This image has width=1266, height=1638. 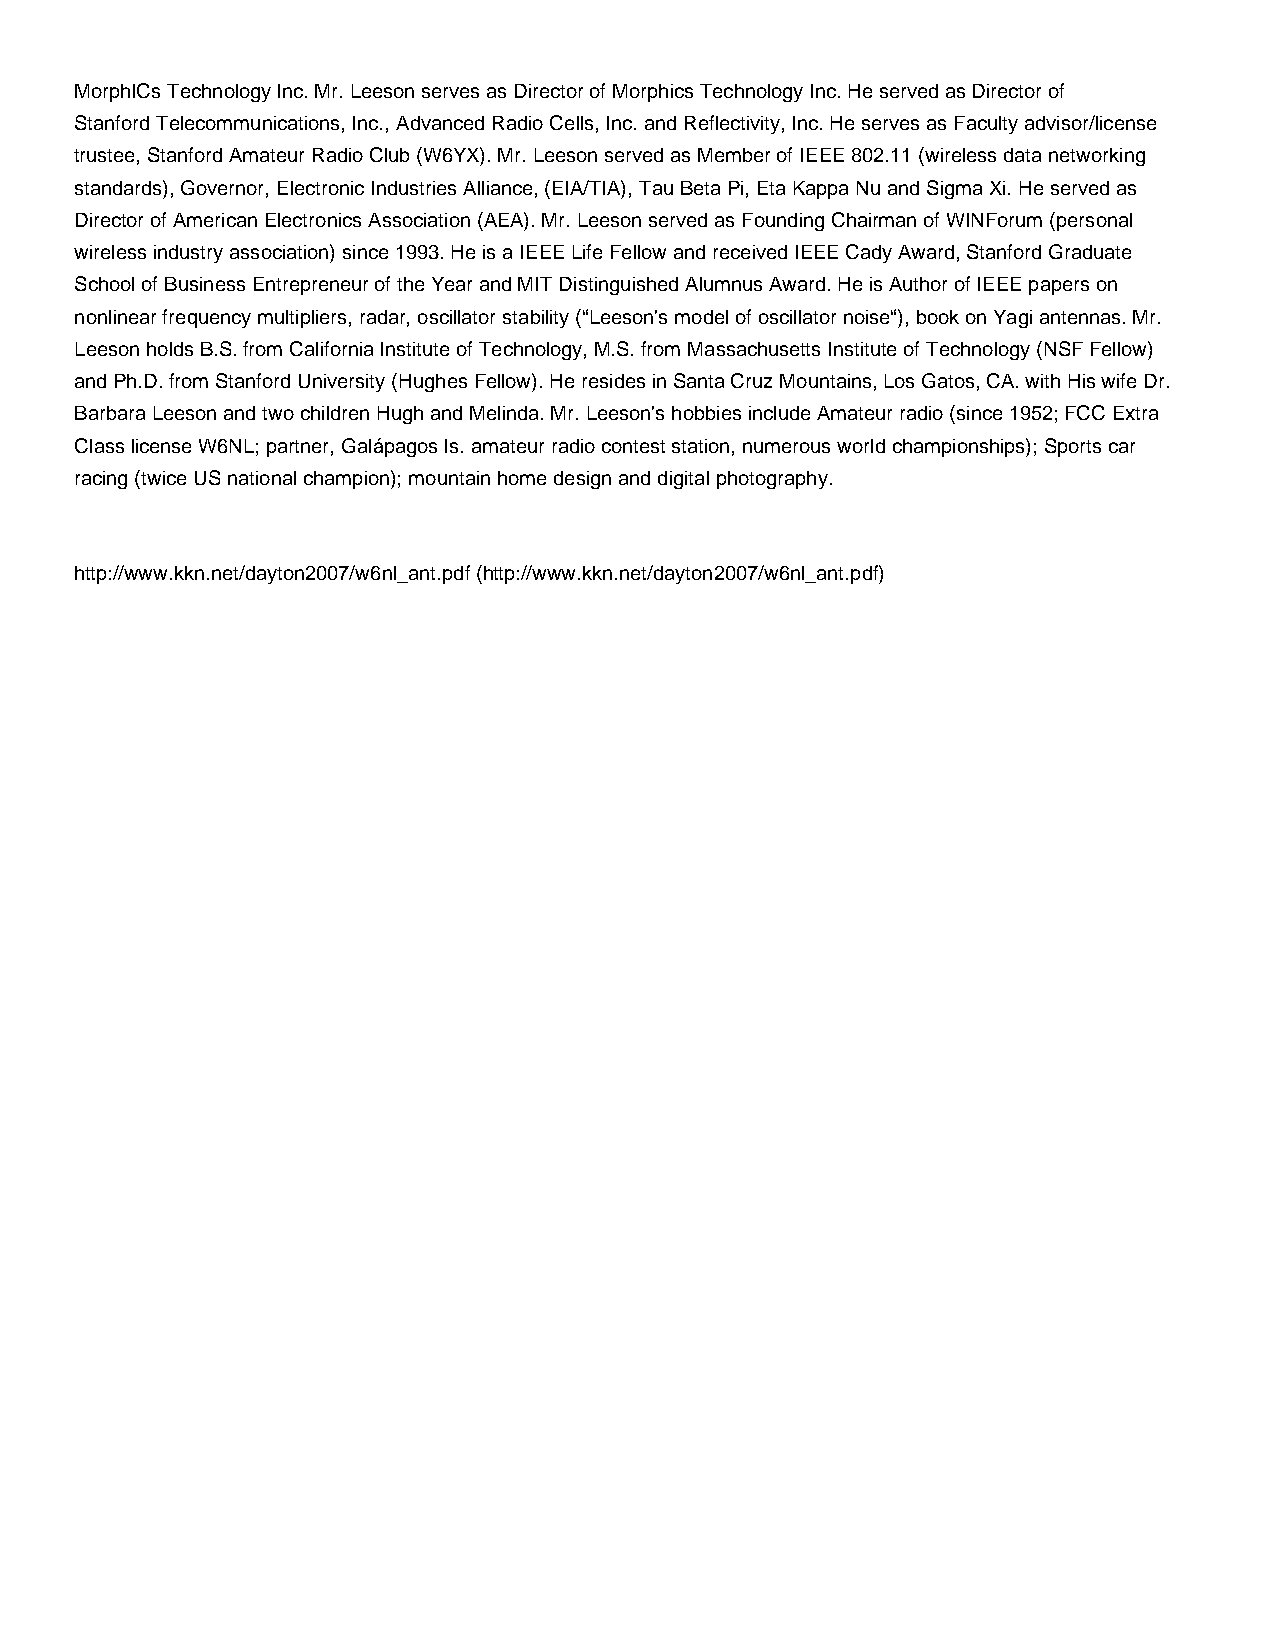 I want to click on Club, so click(x=389, y=154).
